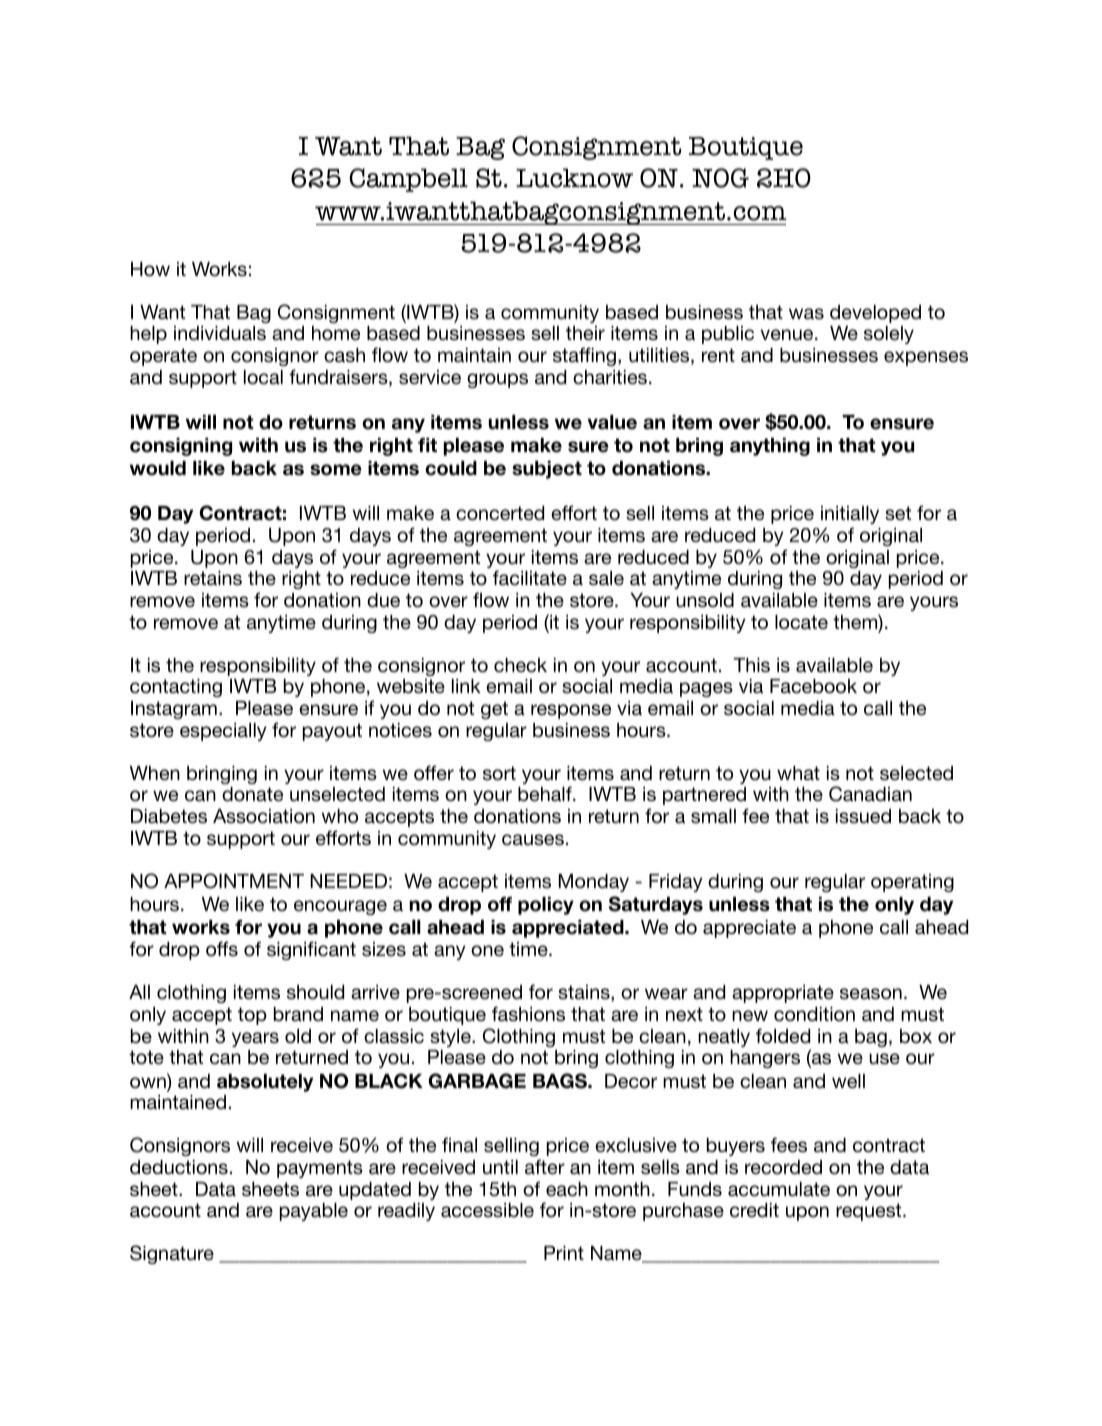  I want to click on accessible, so click(487, 1210).
